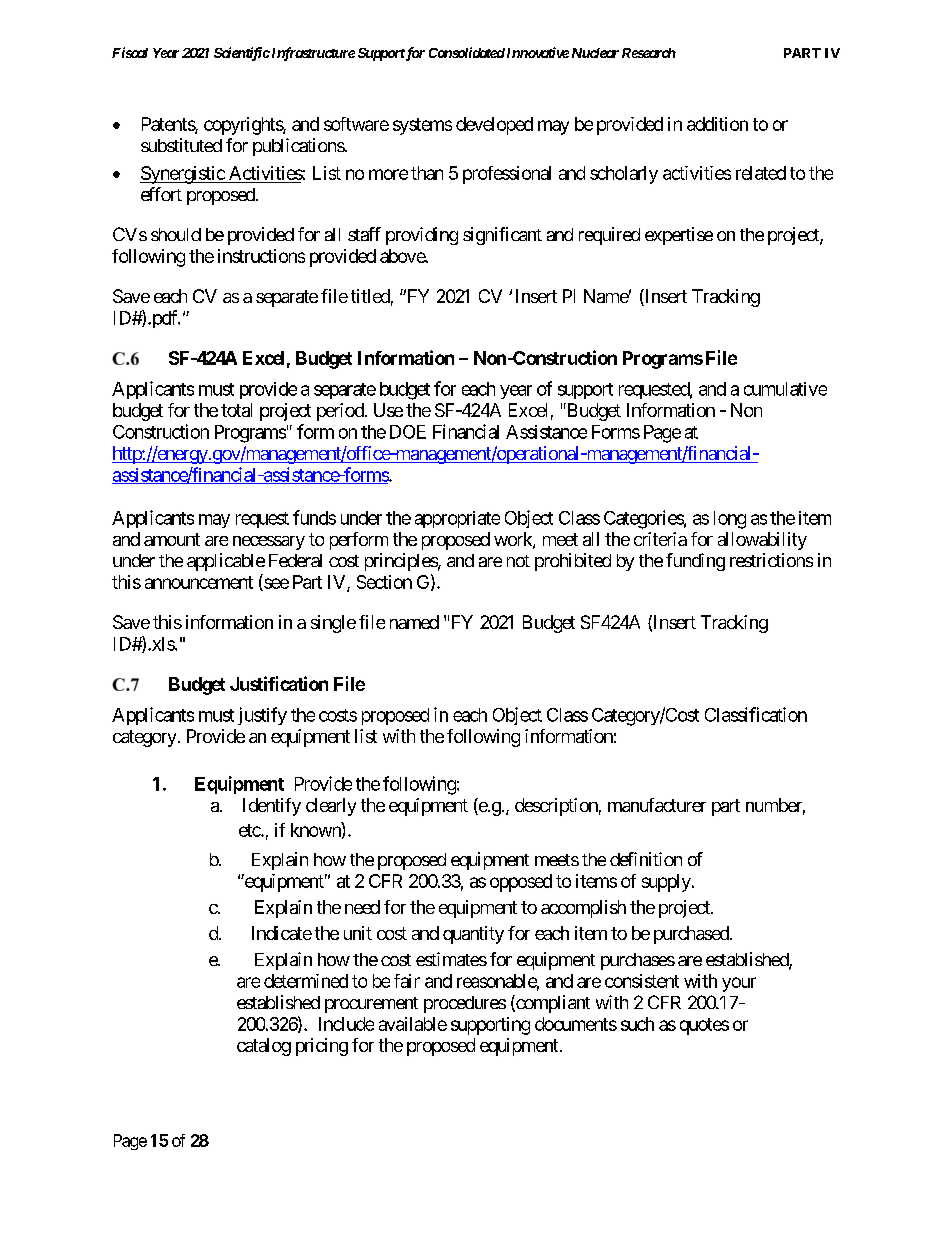 This screenshot has width=952, height=1233. I want to click on amount, so click(172, 539).
